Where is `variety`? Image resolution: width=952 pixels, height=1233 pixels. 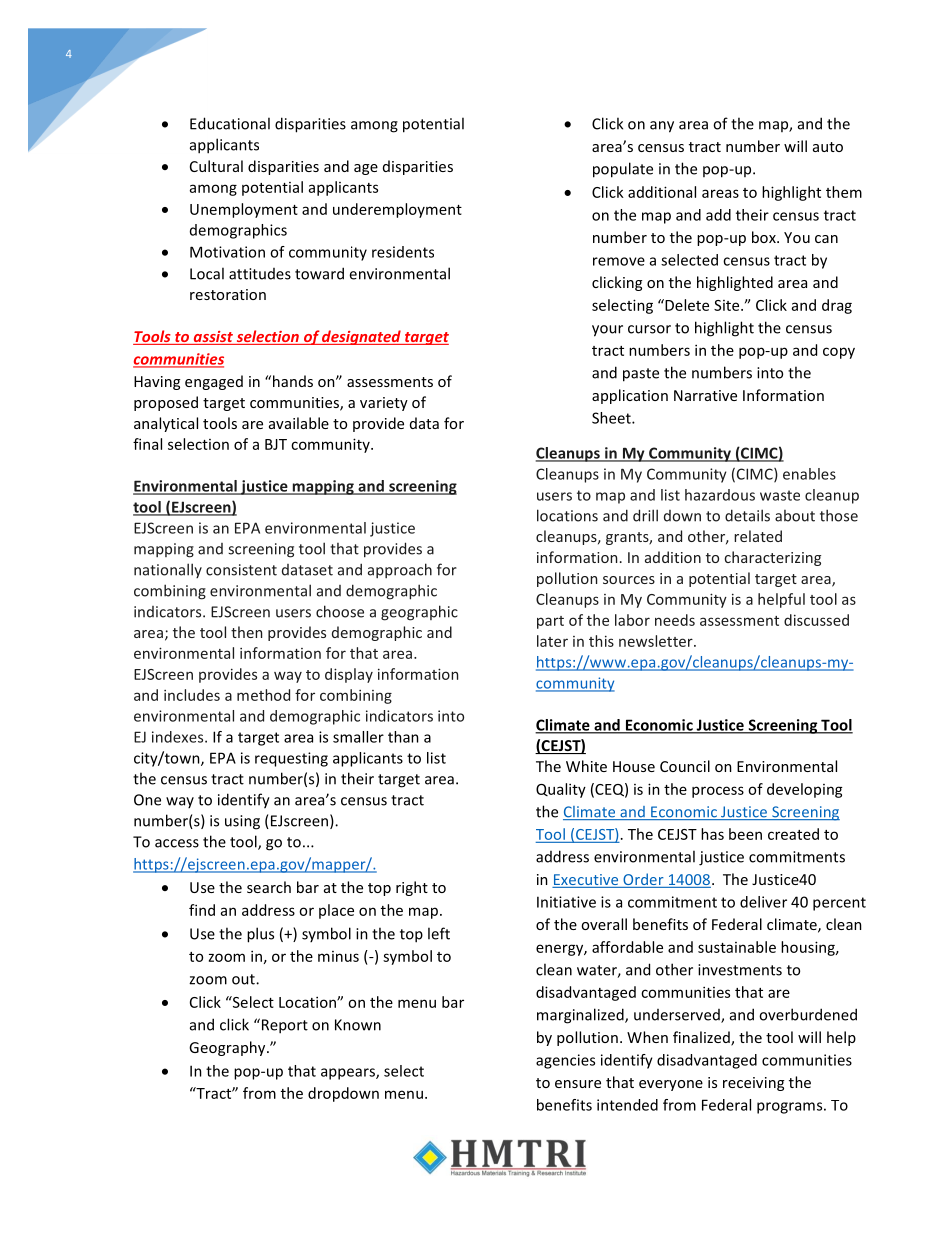
variety is located at coordinates (384, 404).
